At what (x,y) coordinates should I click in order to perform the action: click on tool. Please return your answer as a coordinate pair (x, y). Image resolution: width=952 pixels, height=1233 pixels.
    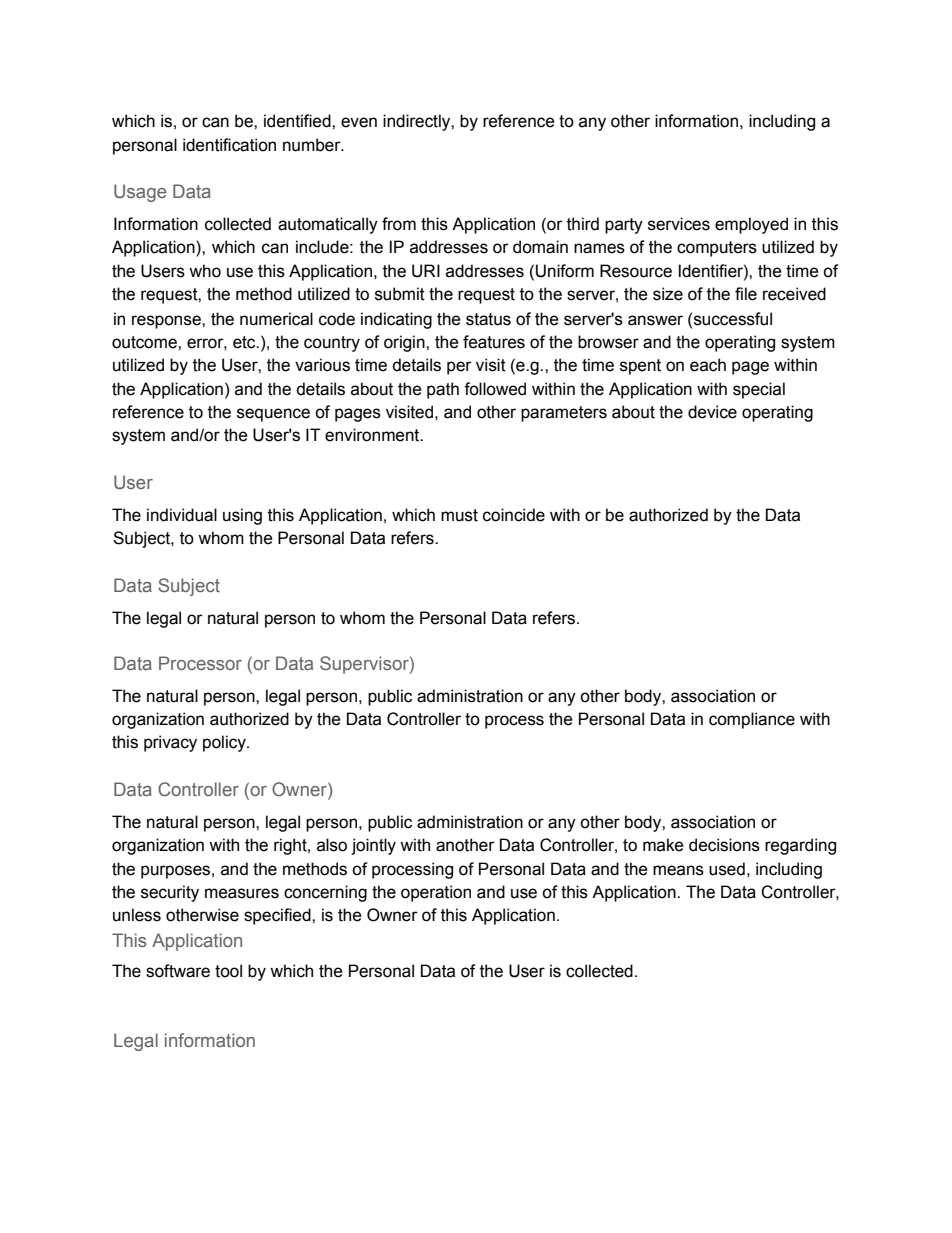
    Looking at the image, I should click on (228, 971).
